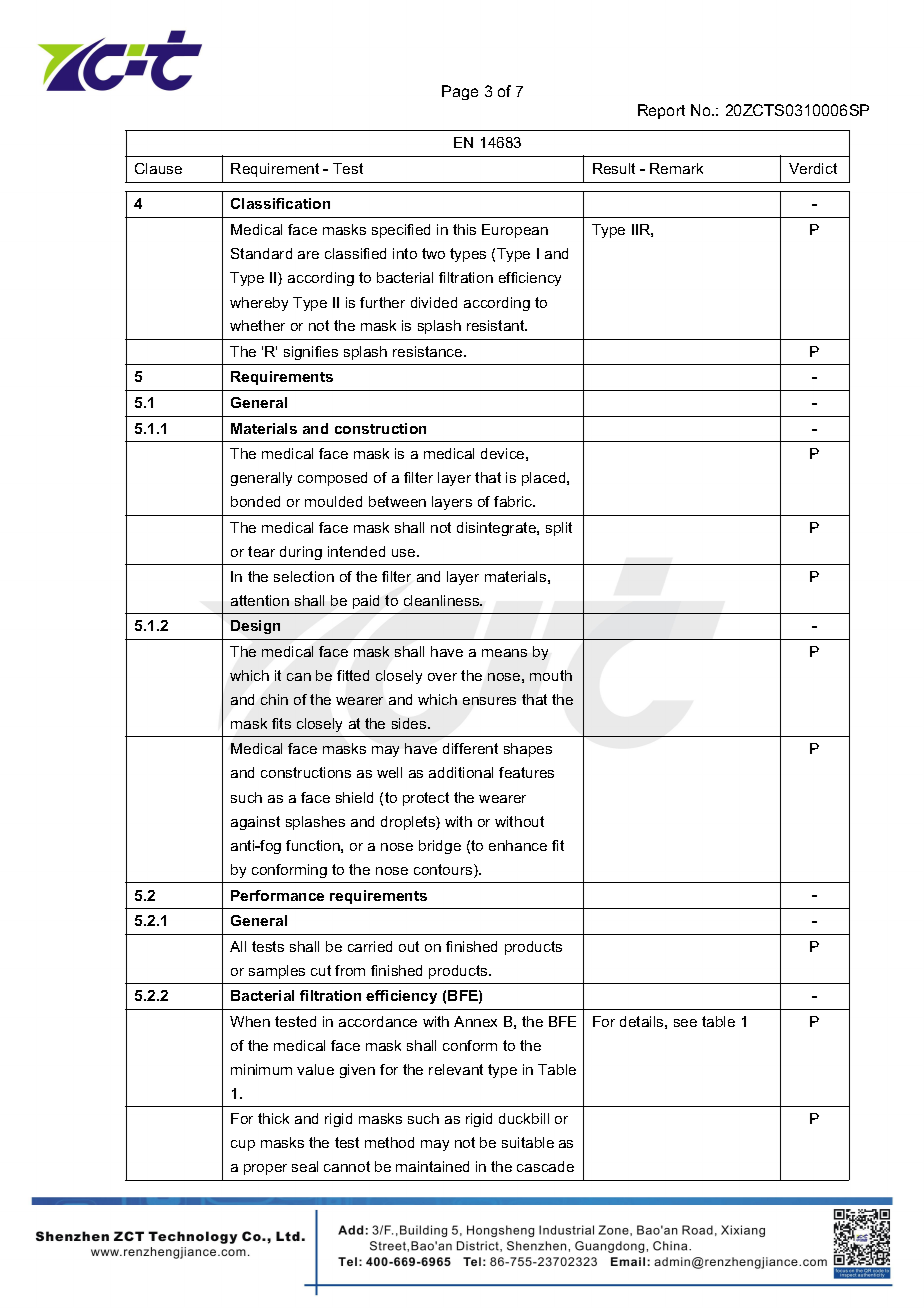  Describe the element at coordinates (243, 1145) in the page. I see `cup` at that location.
